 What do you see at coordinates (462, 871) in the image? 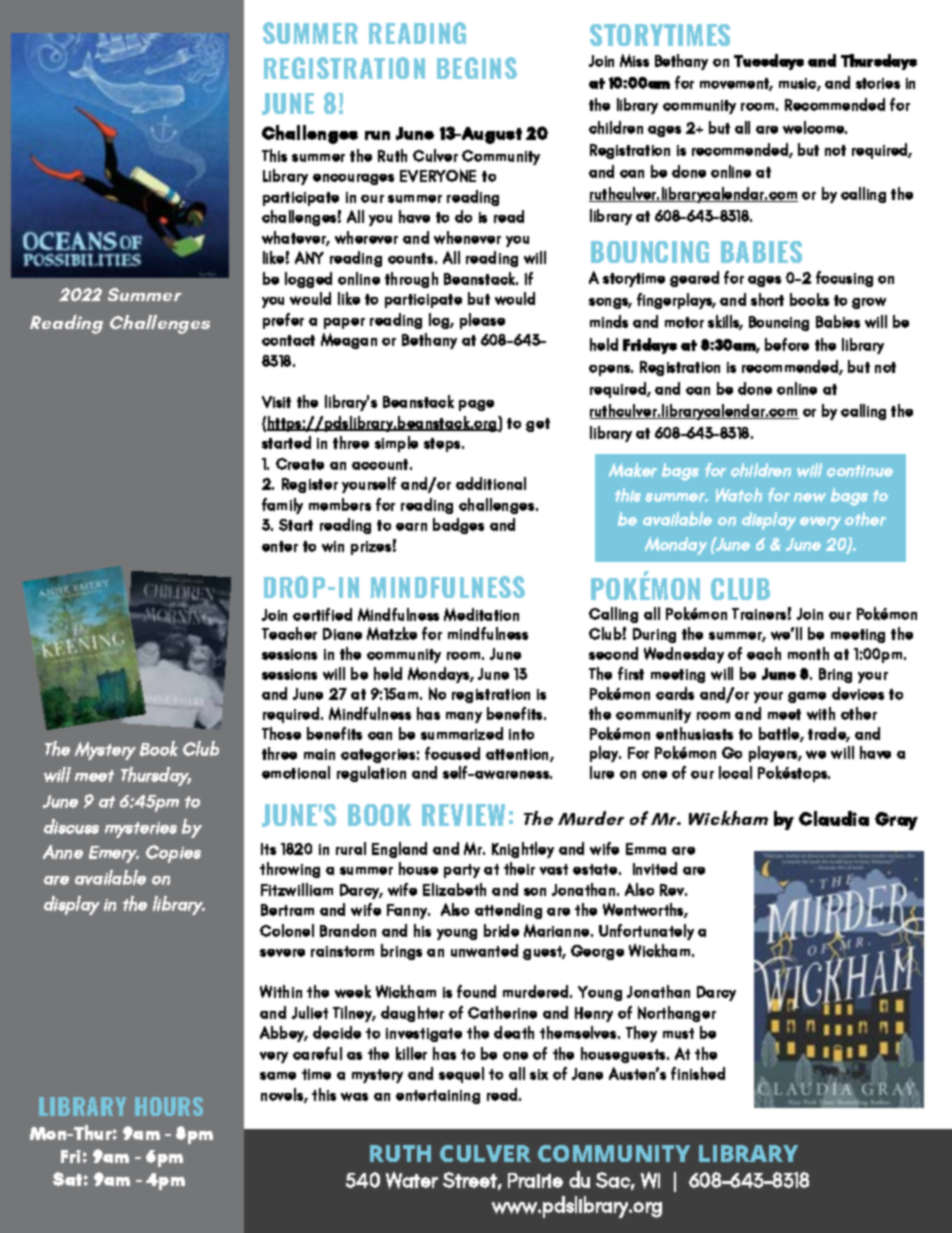
I see `party` at bounding box center [462, 871].
